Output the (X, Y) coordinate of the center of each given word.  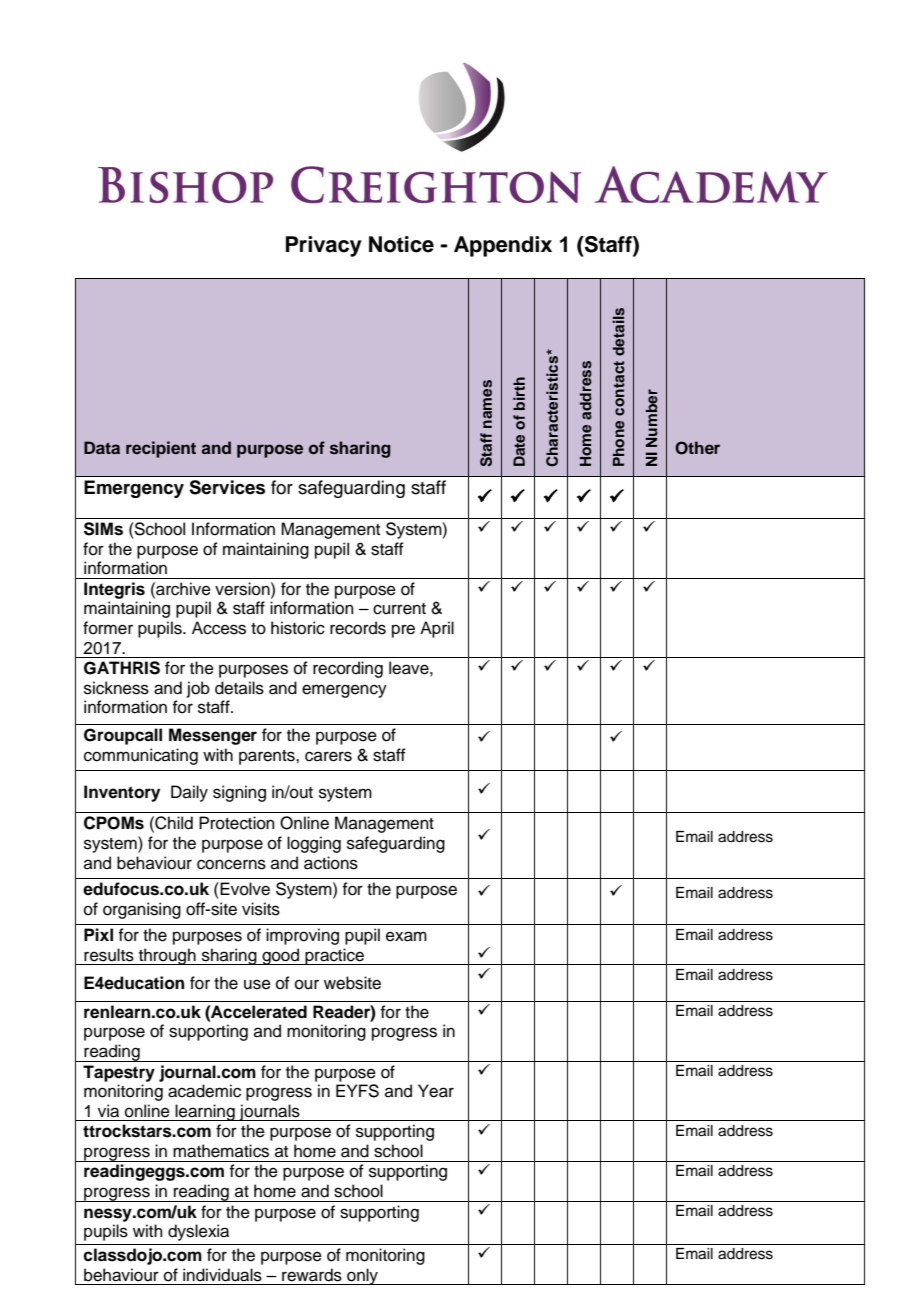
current (399, 609)
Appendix (503, 246)
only (362, 1276)
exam (406, 936)
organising (142, 910)
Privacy (324, 246)
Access (219, 628)
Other (697, 448)
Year (436, 1091)
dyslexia (198, 1232)
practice (334, 956)
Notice (401, 244)
